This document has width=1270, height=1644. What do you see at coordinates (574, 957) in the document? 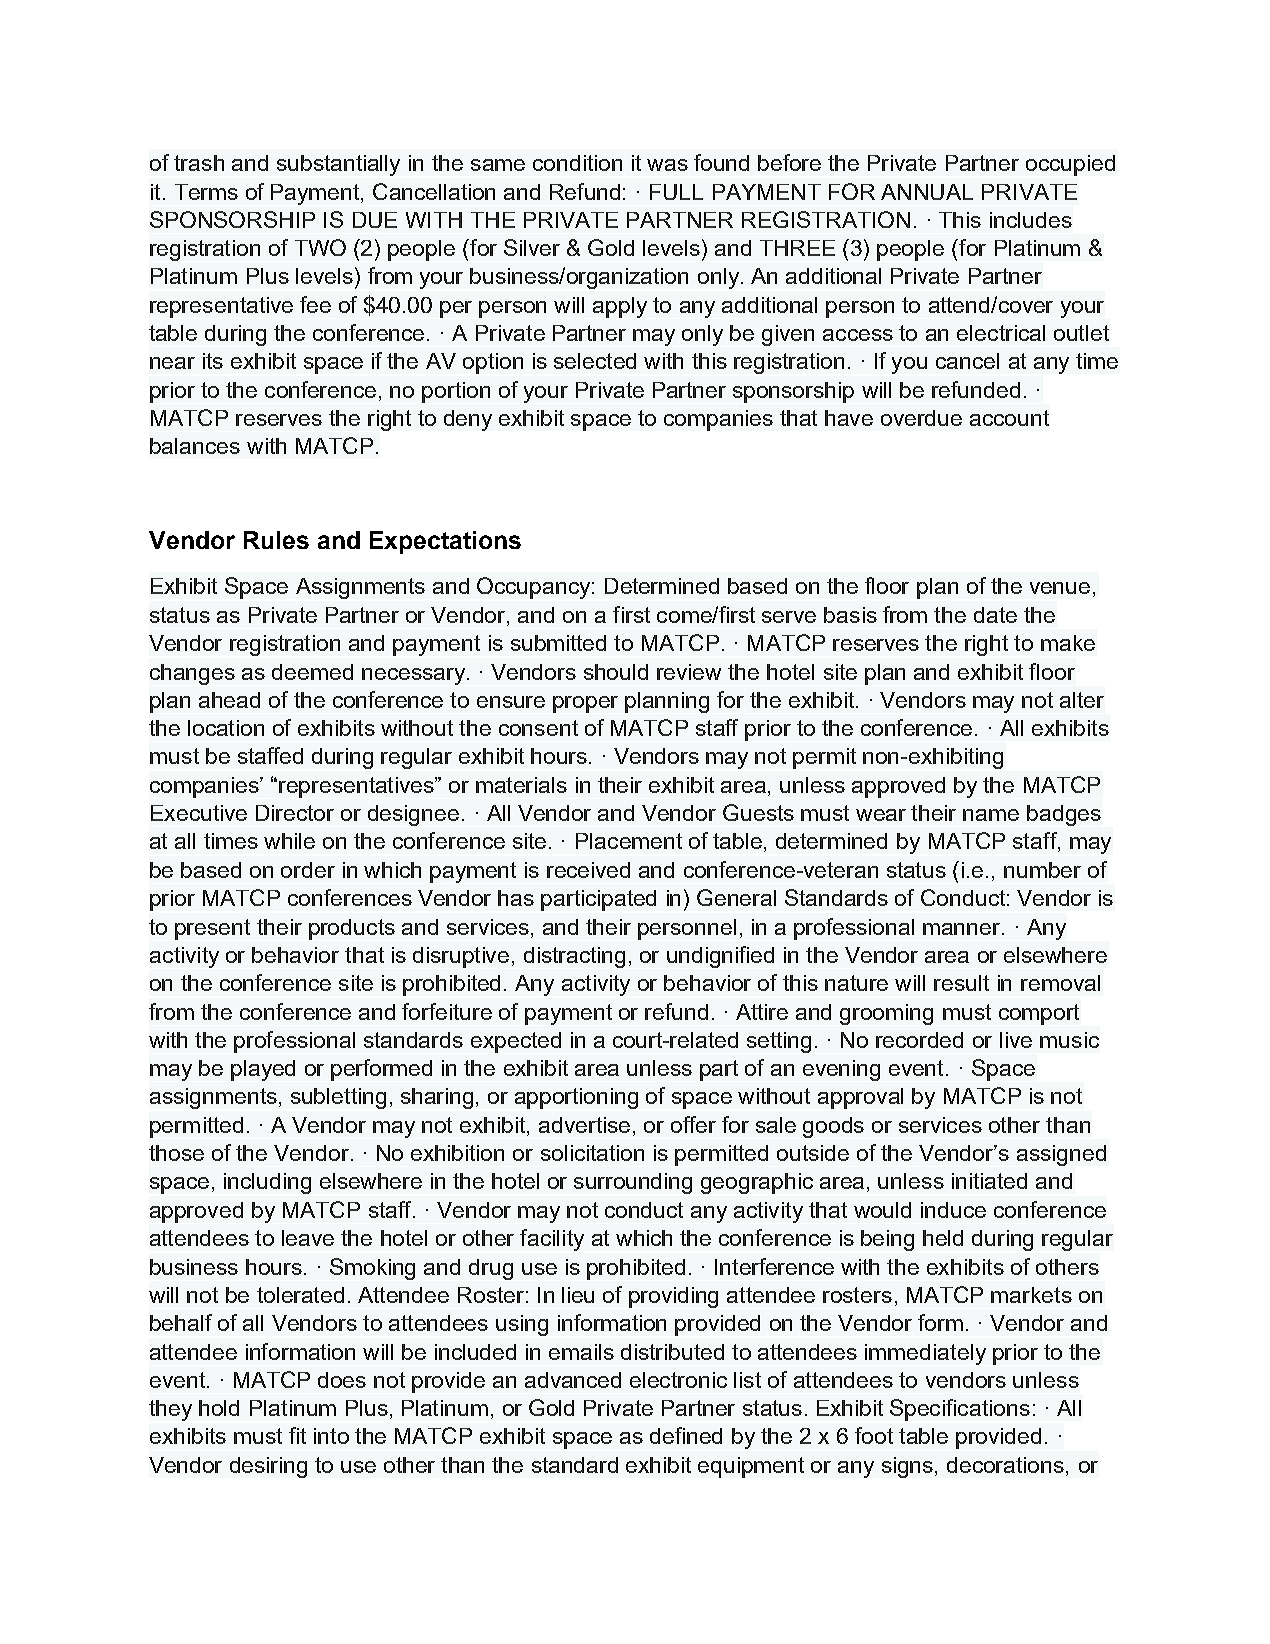
I see `distracting` at bounding box center [574, 957].
